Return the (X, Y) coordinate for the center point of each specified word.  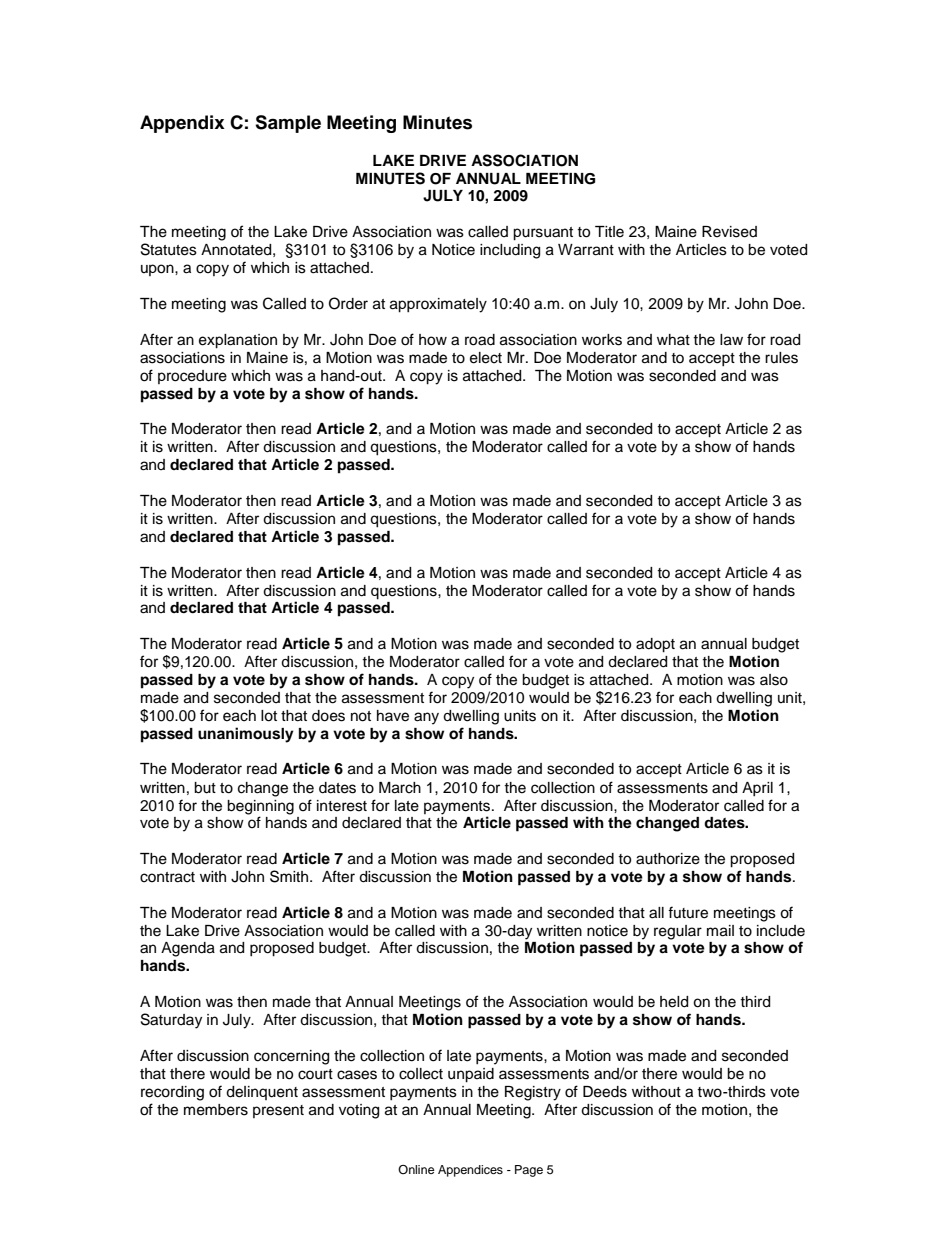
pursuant (543, 234)
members (216, 1110)
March (400, 788)
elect (486, 358)
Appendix (182, 124)
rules (781, 358)
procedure (192, 377)
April (757, 789)
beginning (260, 807)
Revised (729, 232)
